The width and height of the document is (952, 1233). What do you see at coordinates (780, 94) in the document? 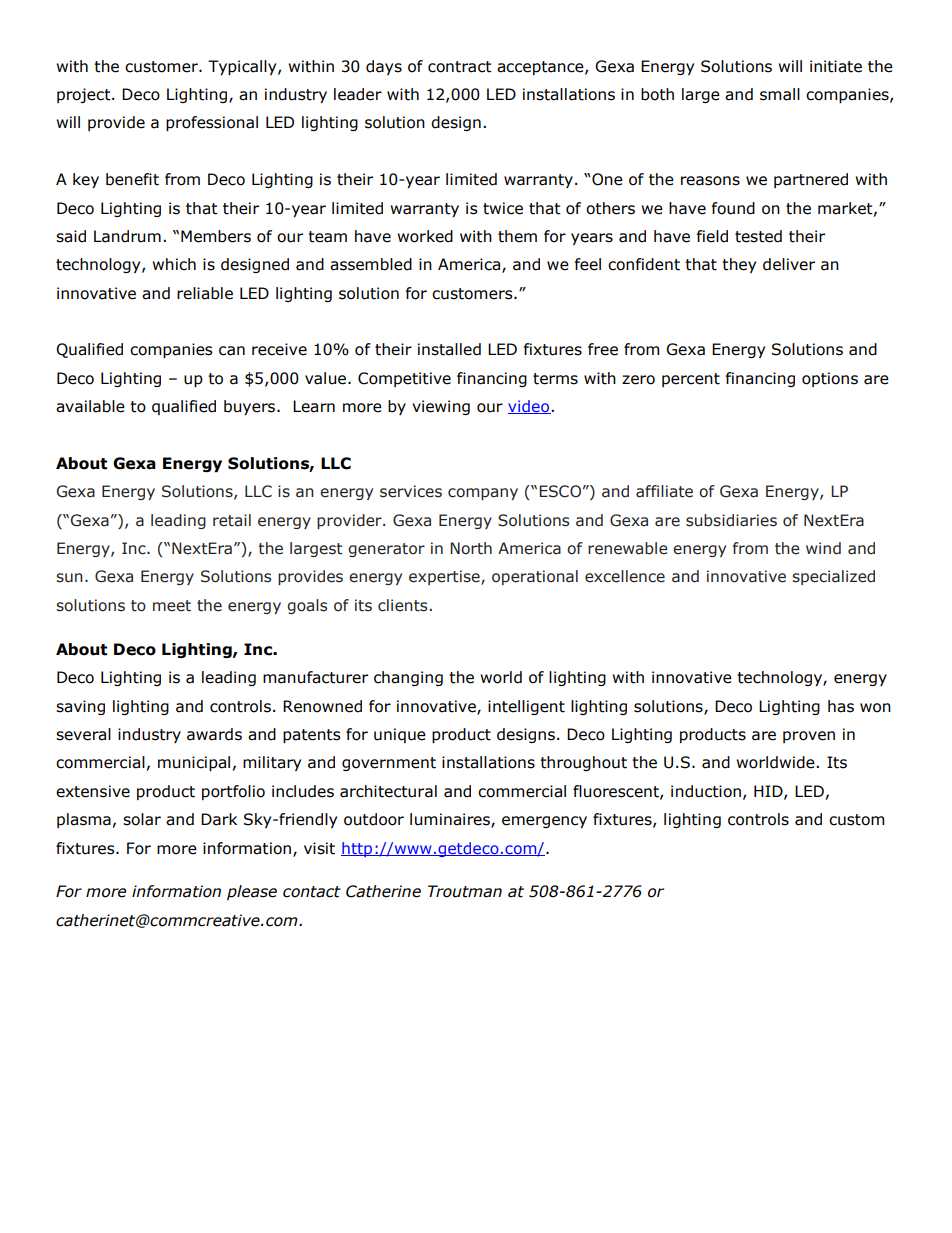
I see `small` at bounding box center [780, 94].
